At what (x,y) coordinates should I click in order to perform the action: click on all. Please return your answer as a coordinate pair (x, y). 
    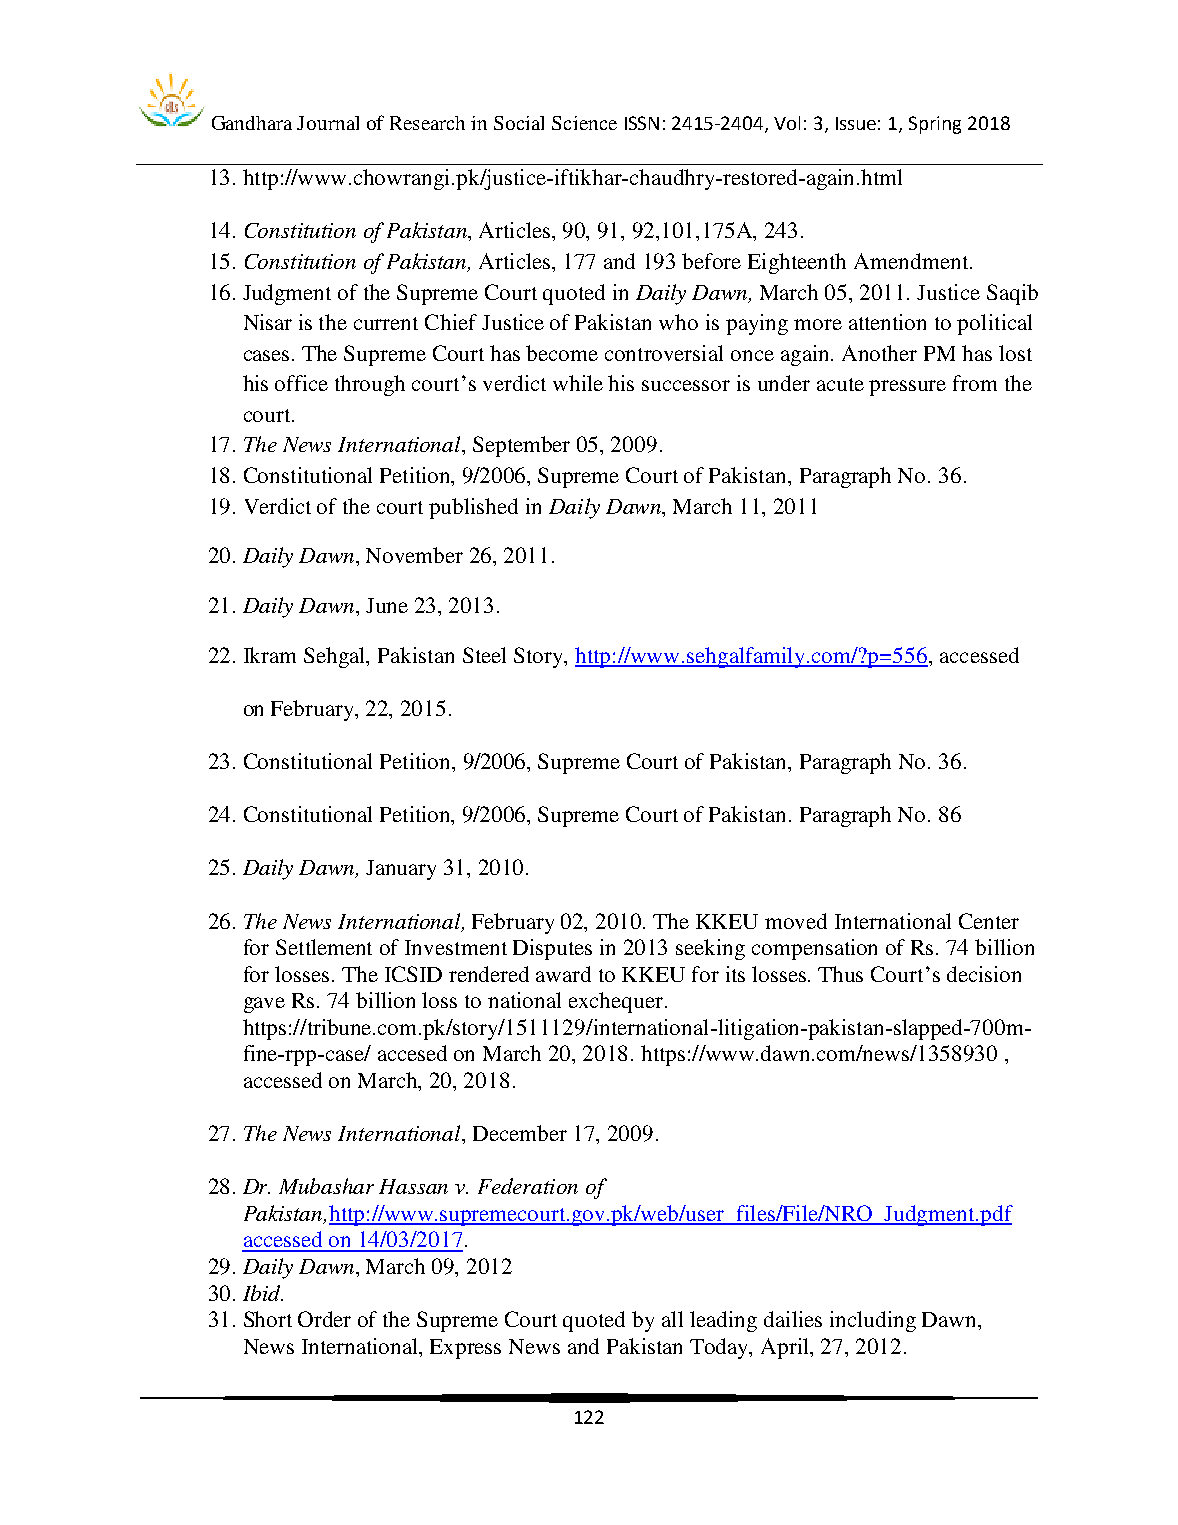
    Looking at the image, I should click on (672, 1319).
